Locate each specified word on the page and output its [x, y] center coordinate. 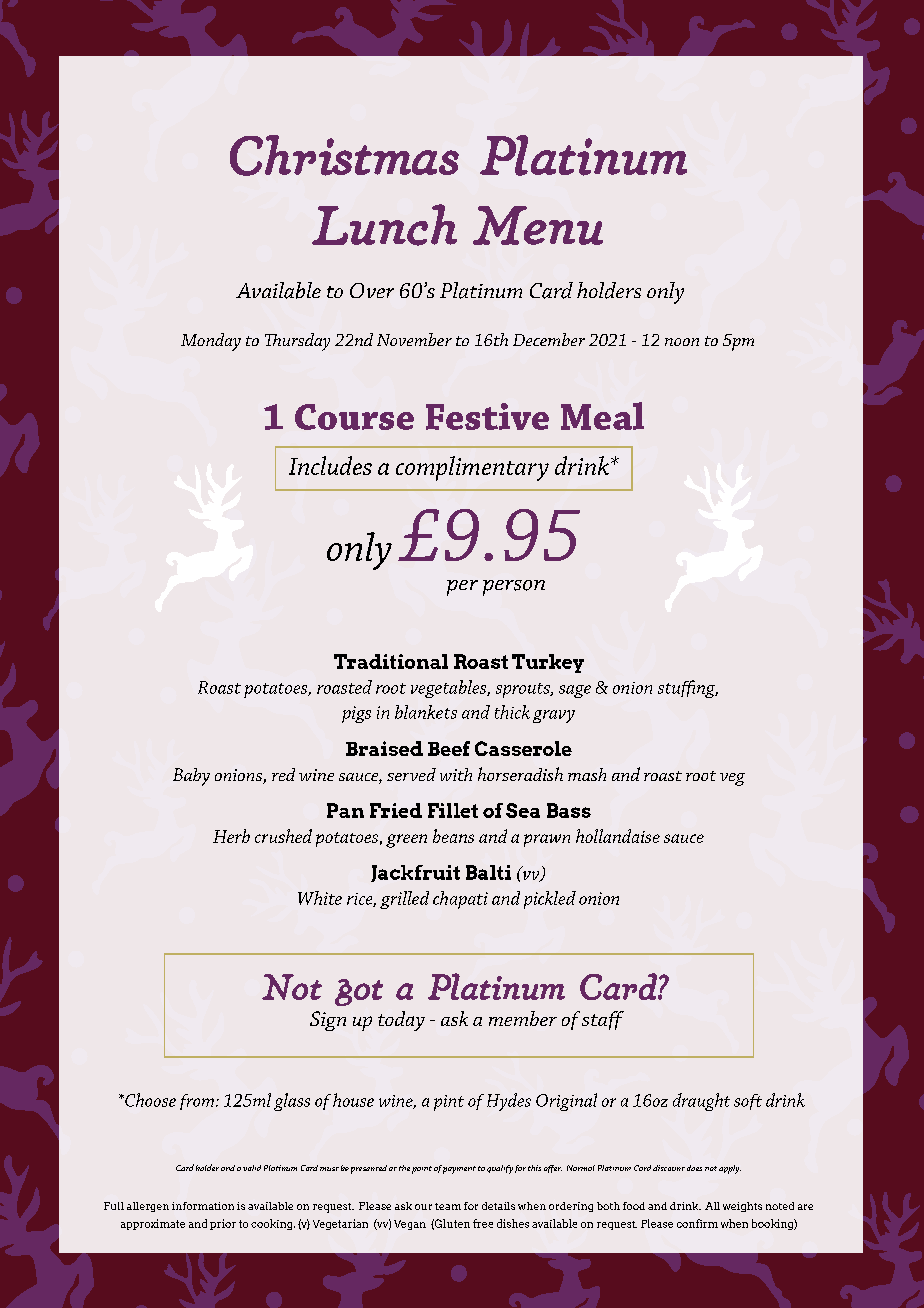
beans [453, 836]
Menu [538, 225]
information [203, 1206]
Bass [569, 810]
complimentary [472, 468]
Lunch [384, 225]
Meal [602, 416]
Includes [330, 465]
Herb [231, 836]
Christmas [344, 155]
